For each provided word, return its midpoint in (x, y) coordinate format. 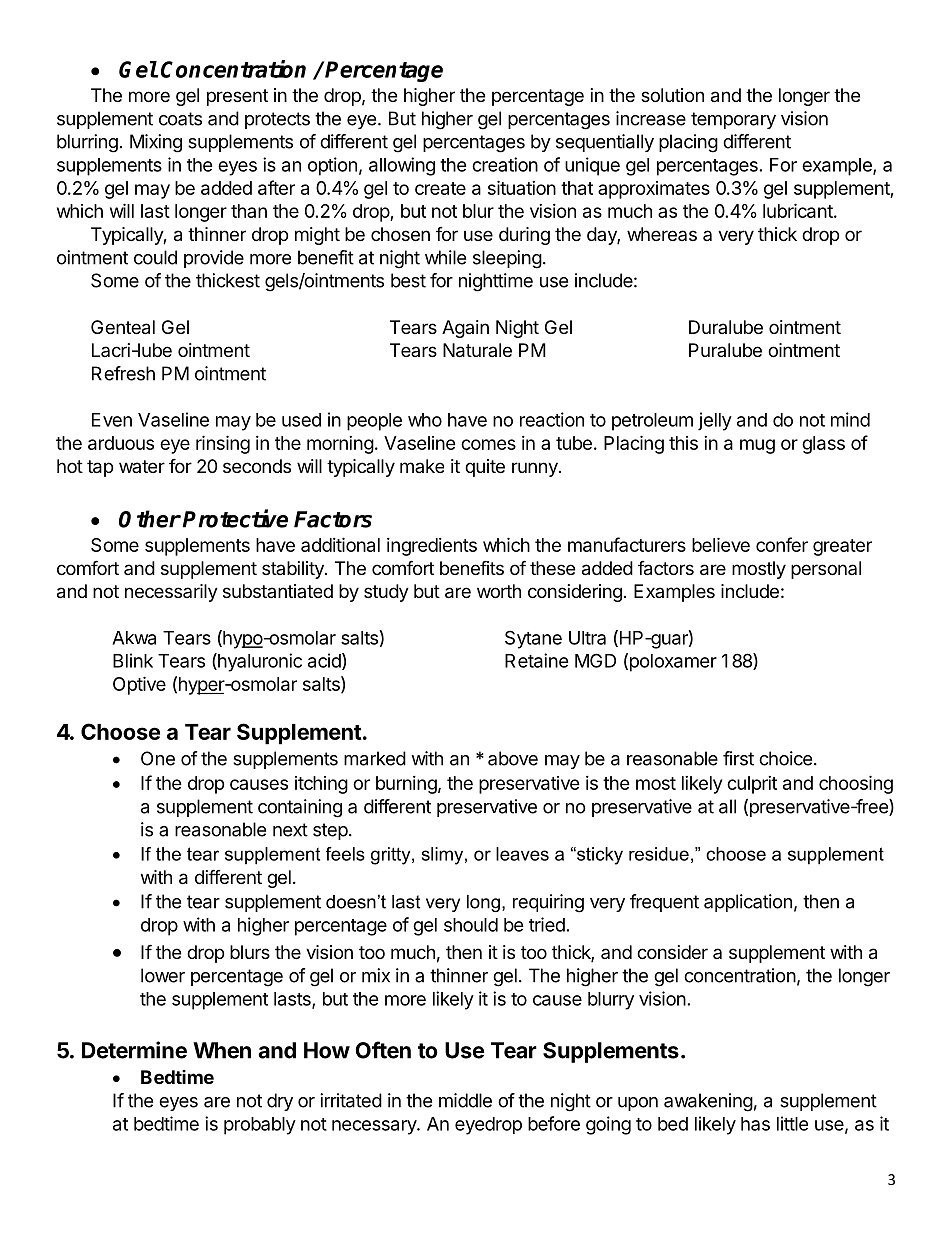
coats (180, 119)
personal (826, 570)
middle (465, 1100)
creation (505, 164)
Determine (134, 1050)
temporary (733, 120)
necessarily (171, 593)
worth (499, 591)
